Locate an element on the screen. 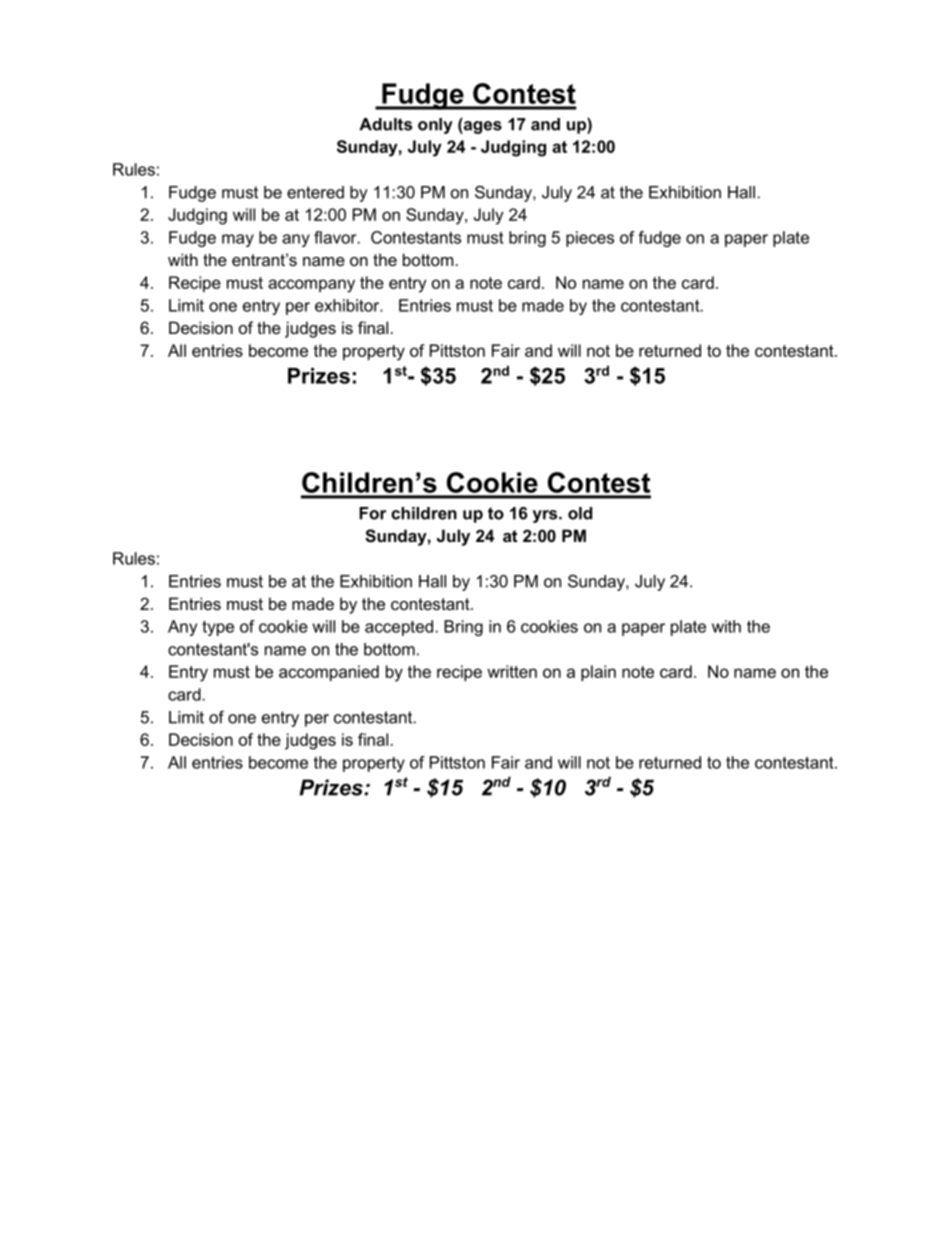 This screenshot has height=1233, width=952. type is located at coordinates (218, 628).
